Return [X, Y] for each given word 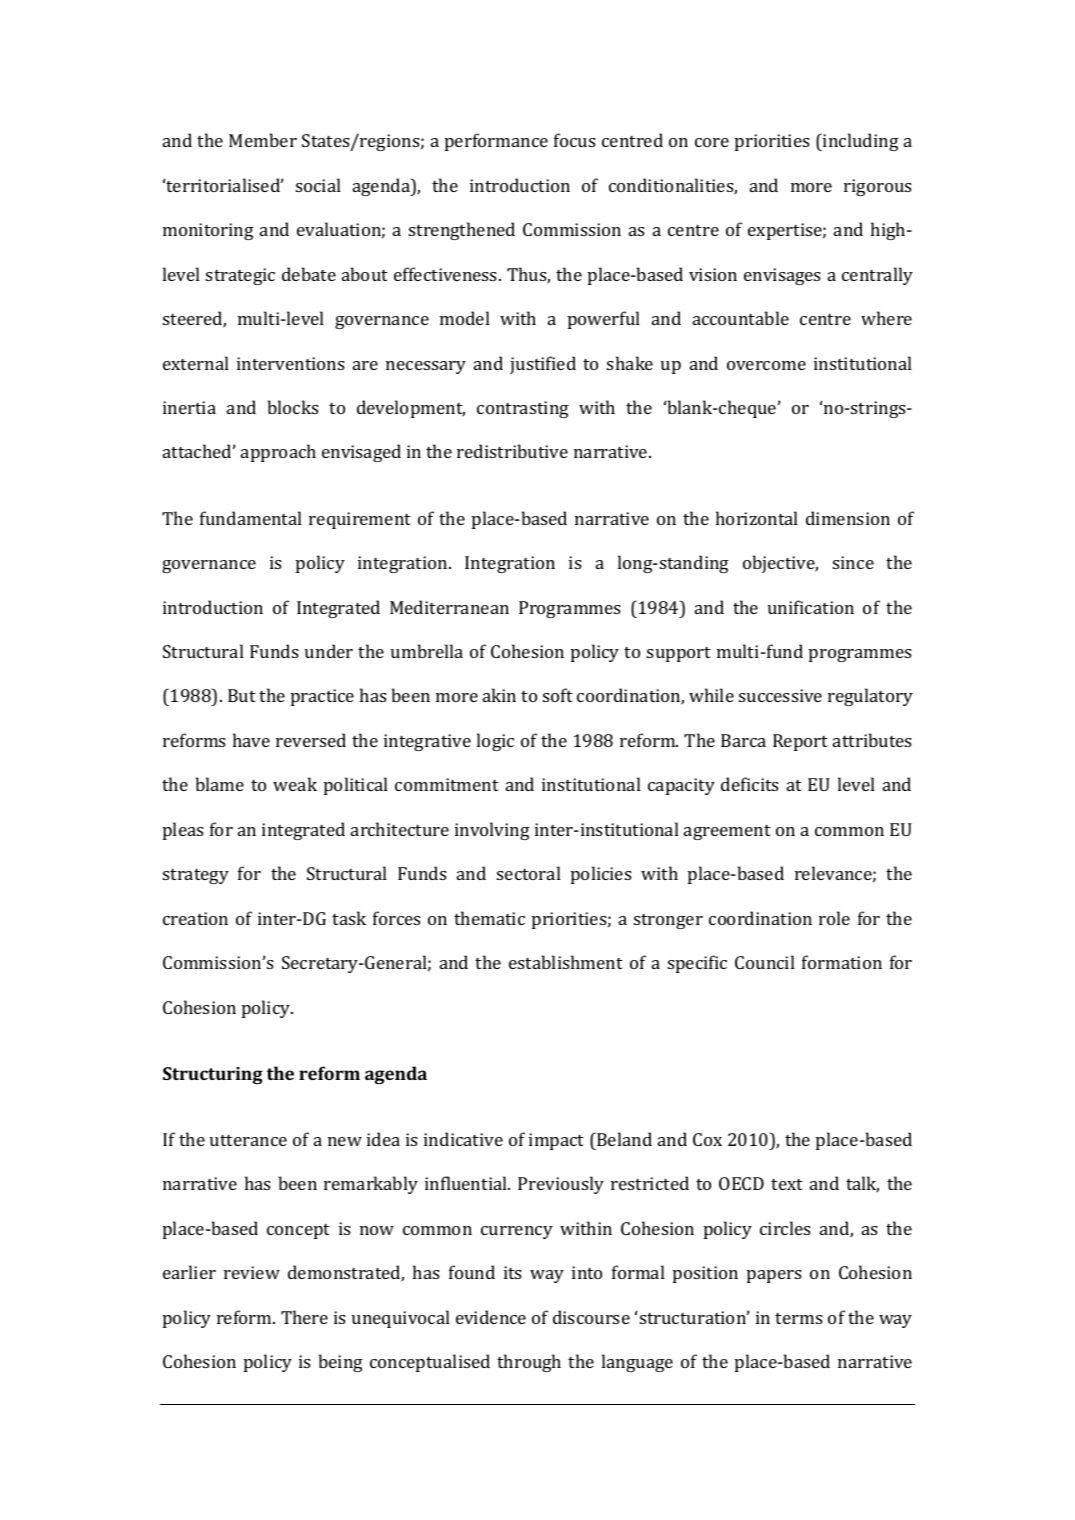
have [251, 740]
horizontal [757, 518]
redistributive [512, 451]
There [304, 1317]
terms [799, 1318]
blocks [293, 407]
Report [800, 742]
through [529, 1363]
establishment [566, 962]
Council [765, 962]
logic [495, 742]
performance [496, 142]
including [860, 142]
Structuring [213, 1075]
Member [263, 140]
